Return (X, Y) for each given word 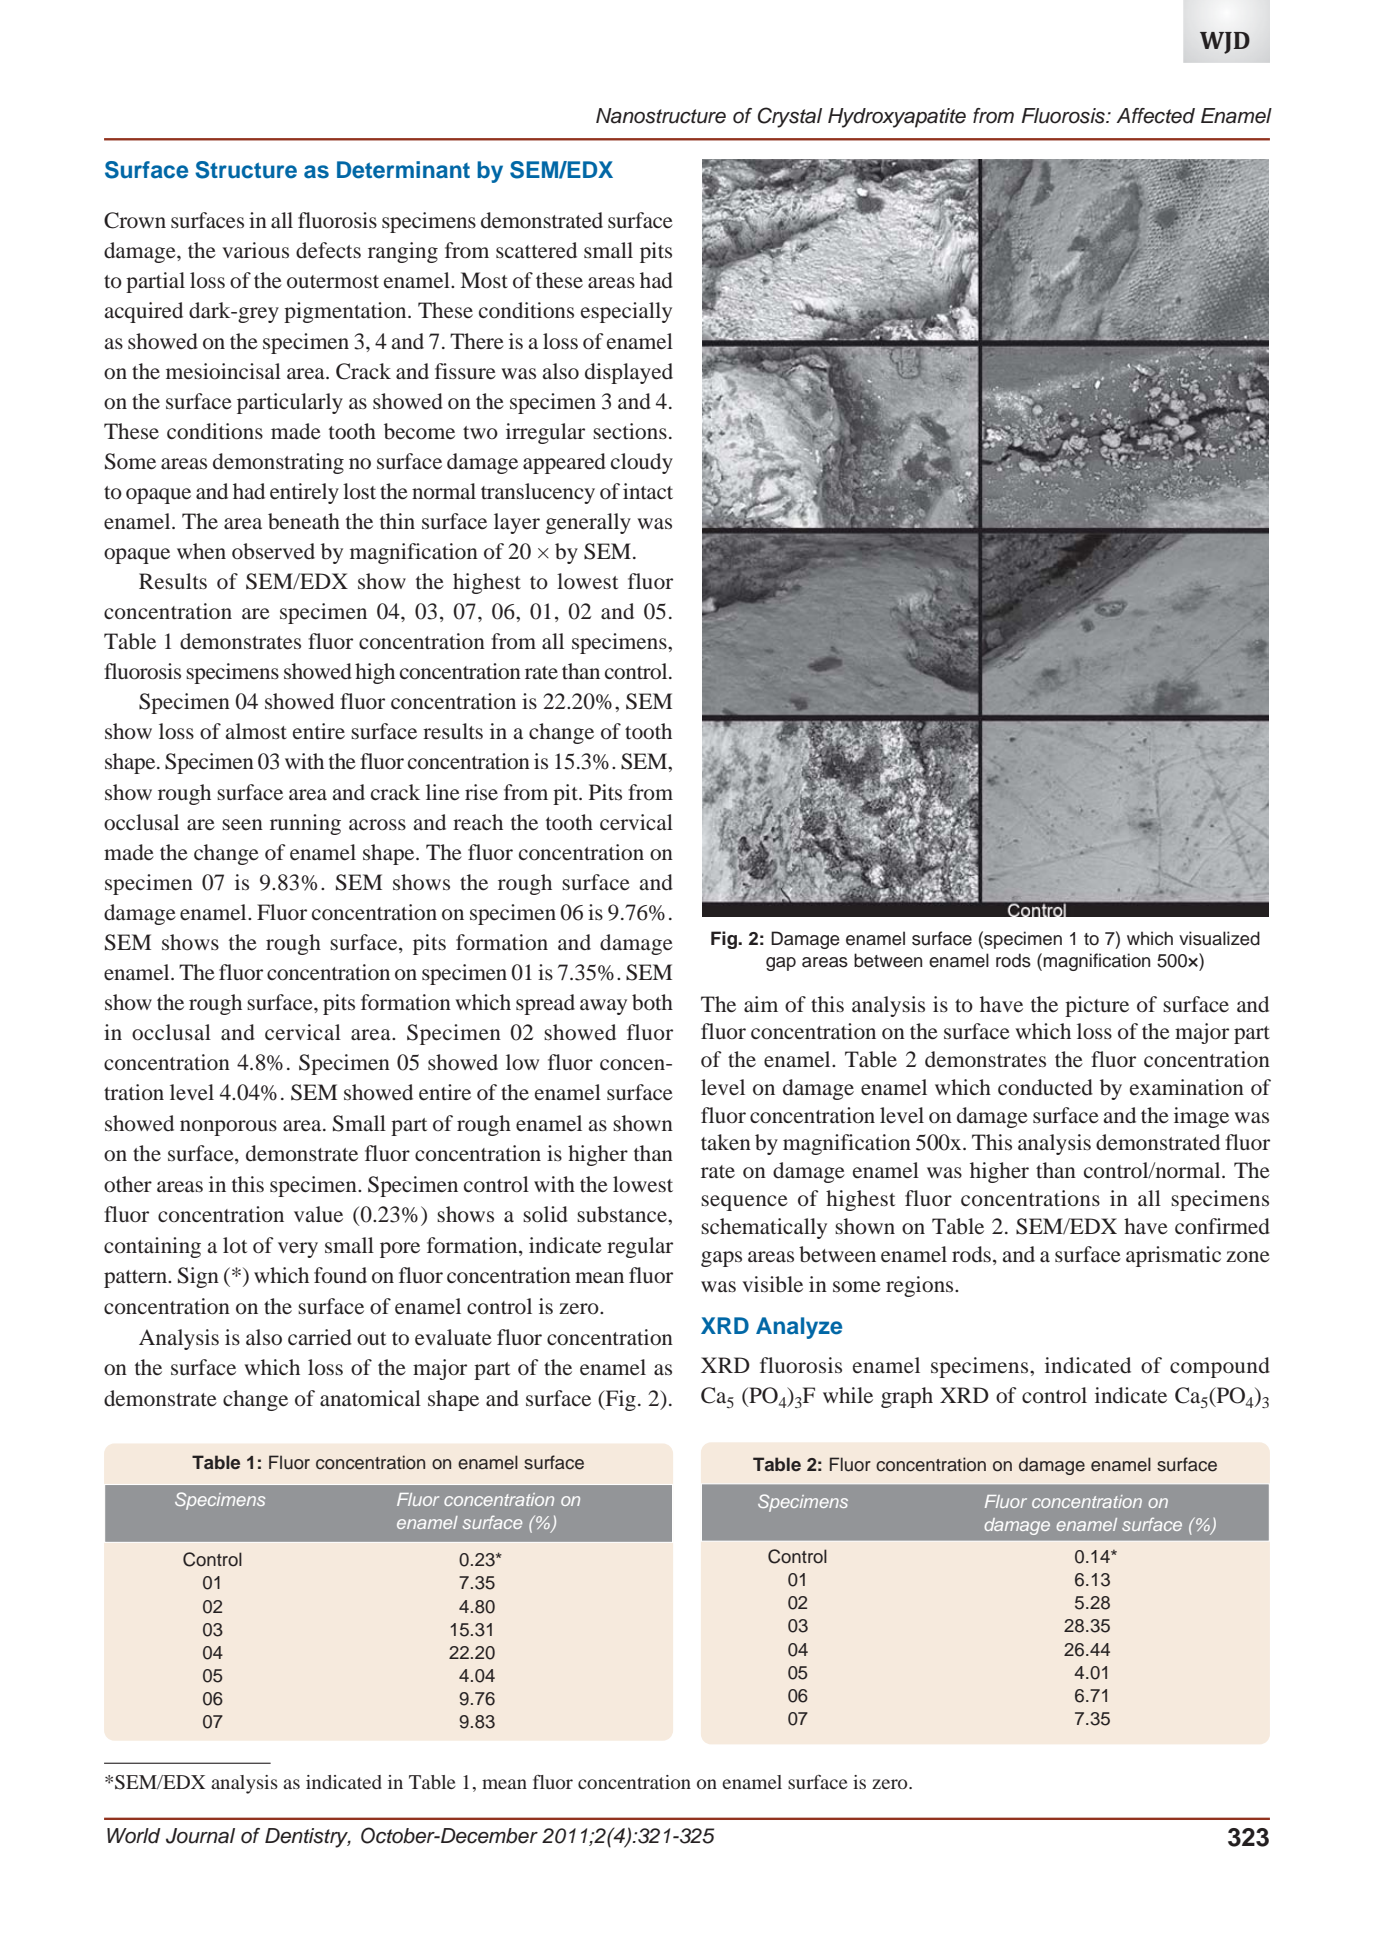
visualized (1219, 938)
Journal (200, 1836)
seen (242, 825)
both (652, 1002)
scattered (536, 250)
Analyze (799, 1328)
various (255, 250)
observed (273, 551)
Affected (1155, 116)
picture (1097, 1006)
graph (907, 1397)
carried (320, 1337)
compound (1220, 1367)
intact (648, 491)
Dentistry (308, 1838)
